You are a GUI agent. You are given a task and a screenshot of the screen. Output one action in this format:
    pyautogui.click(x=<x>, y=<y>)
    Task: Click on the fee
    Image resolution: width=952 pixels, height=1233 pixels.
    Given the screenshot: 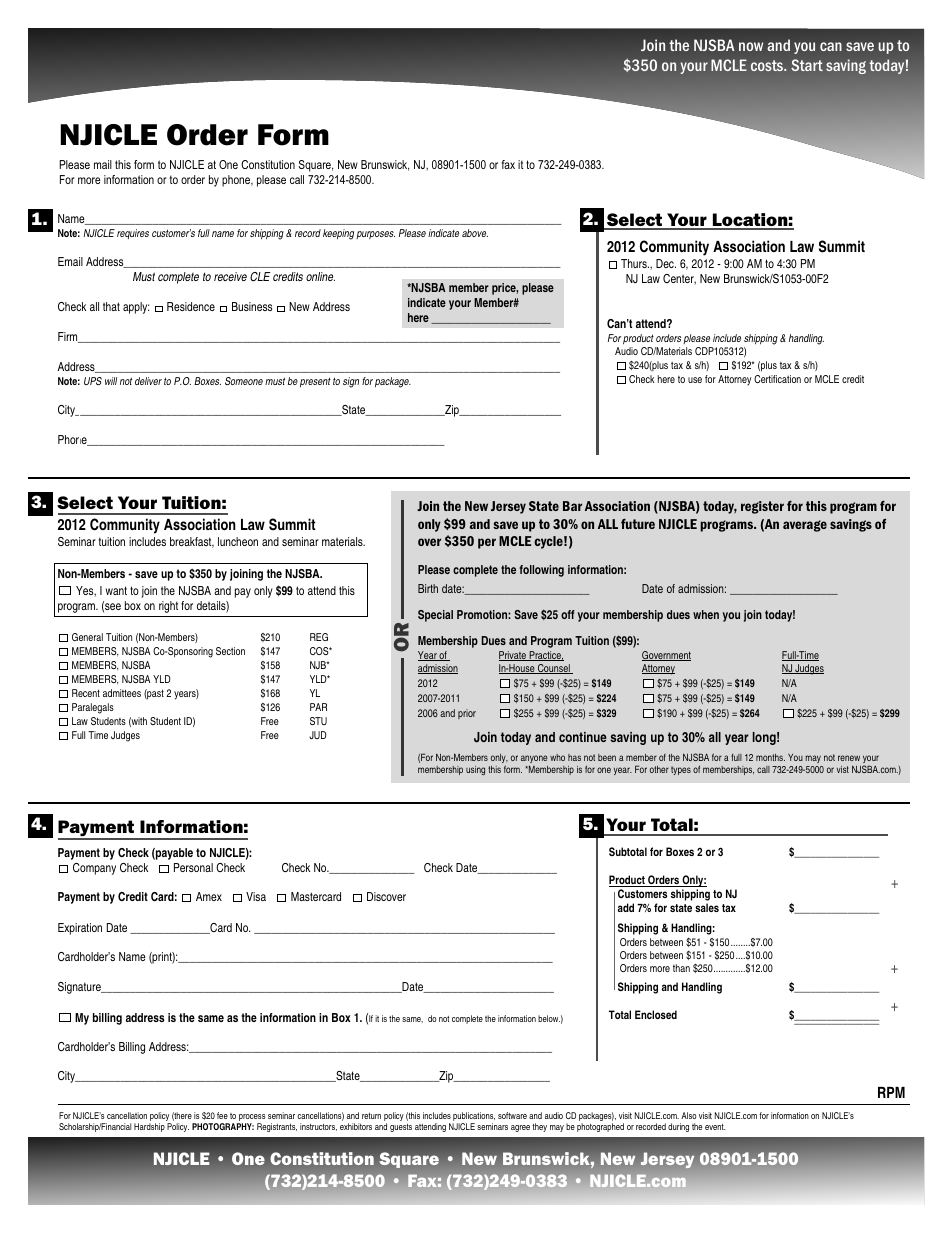 What is the action you would take?
    pyautogui.click(x=222, y=1115)
